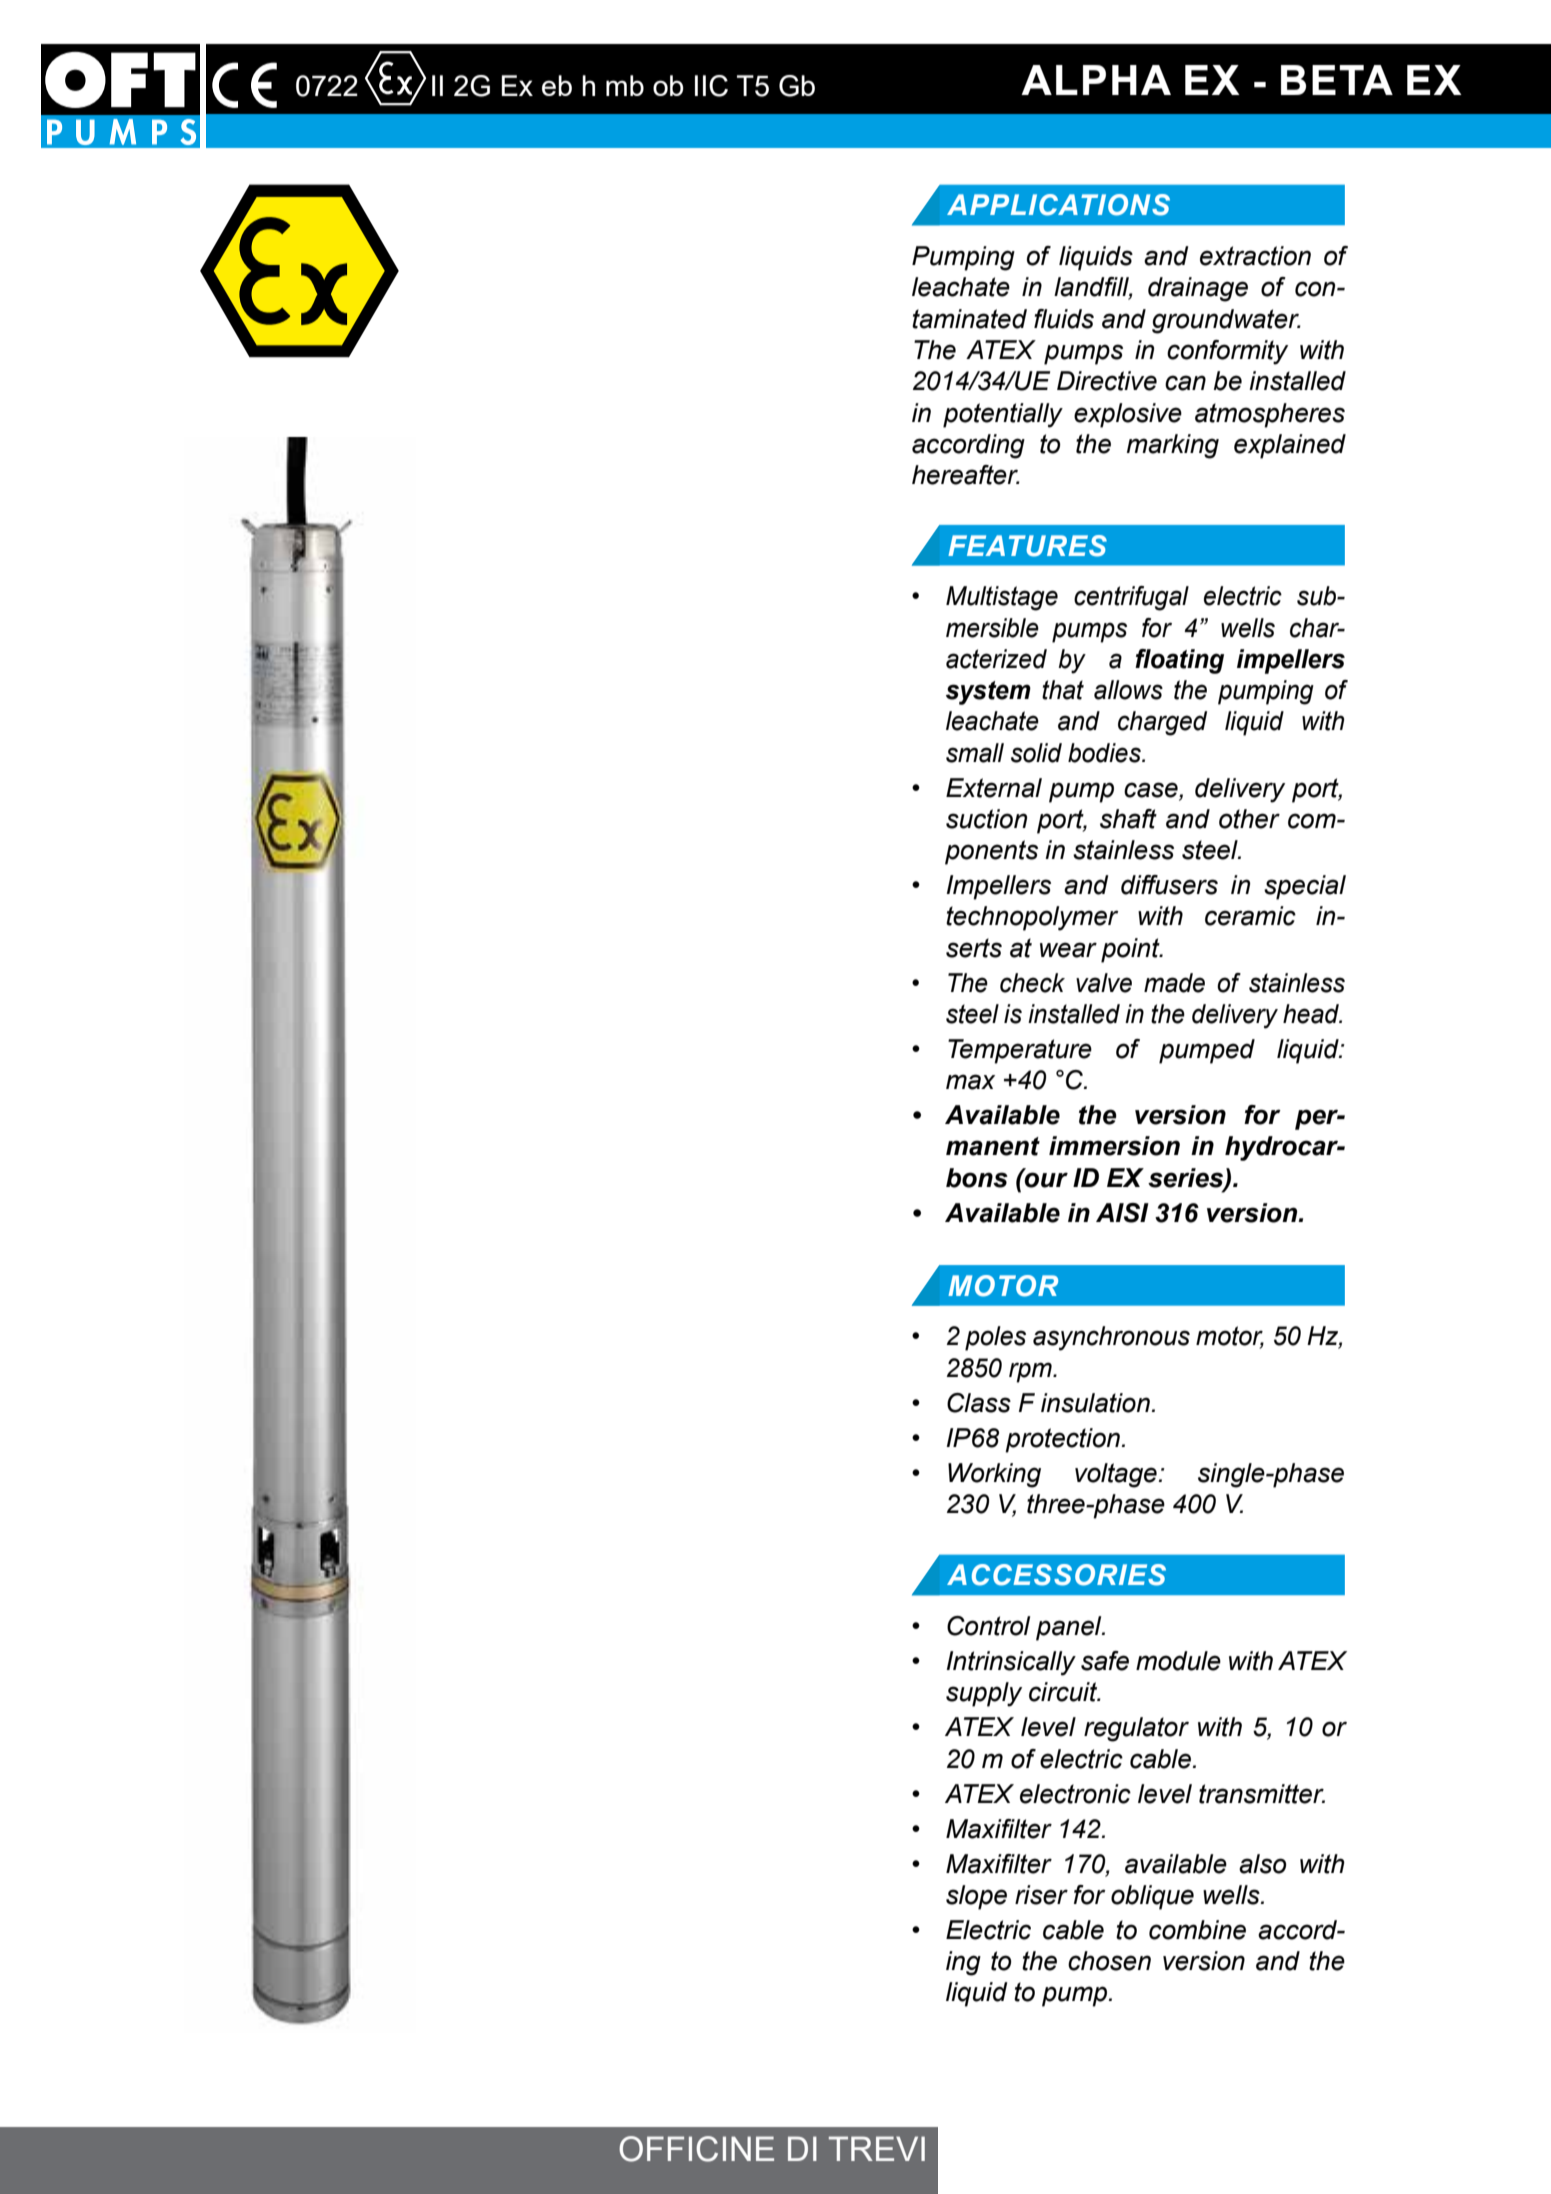 This screenshot has width=1551, height=2194. What do you see at coordinates (1058, 205) in the screenshot?
I see `APPLICATIONS` at bounding box center [1058, 205].
